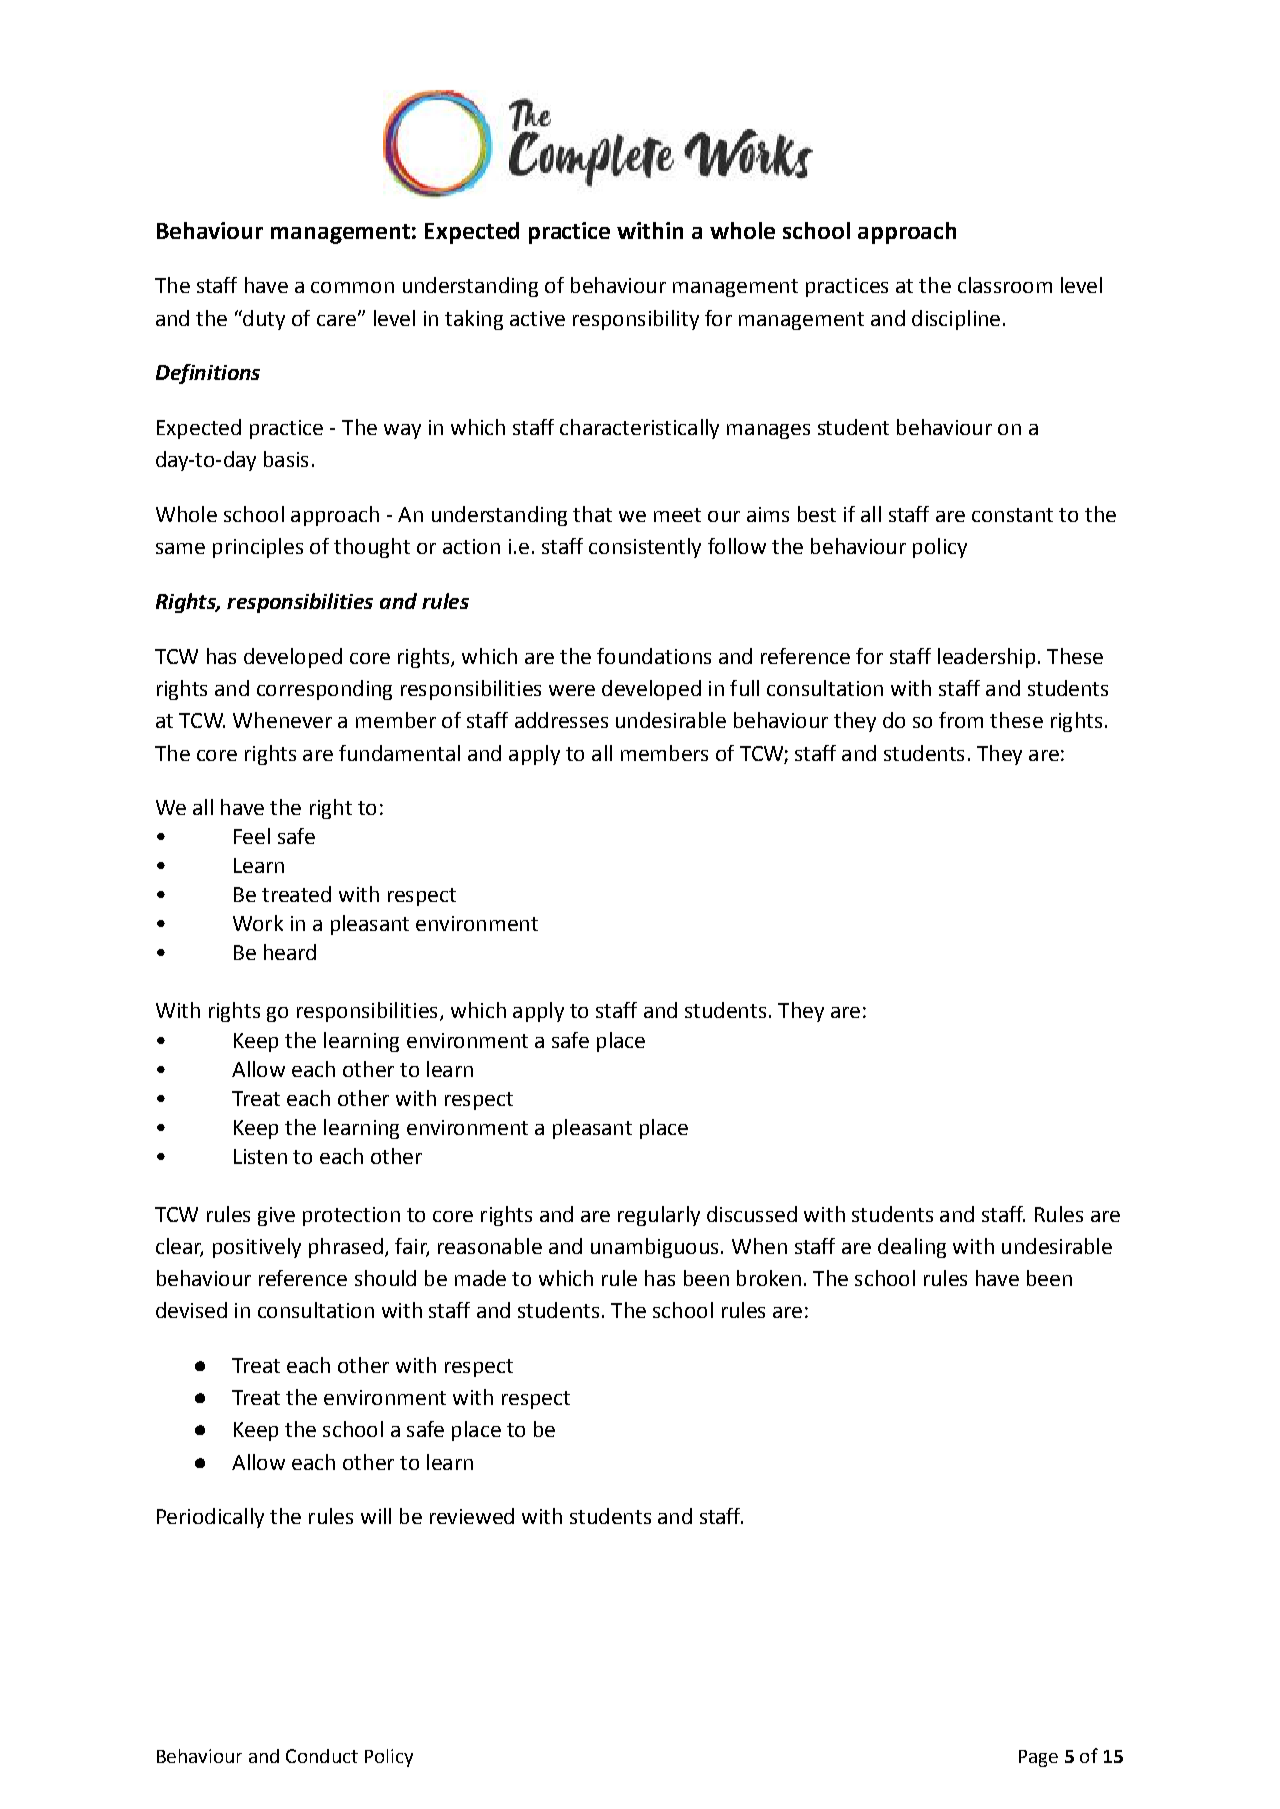 The image size is (1280, 1809). I want to click on broken, so click(769, 1278).
